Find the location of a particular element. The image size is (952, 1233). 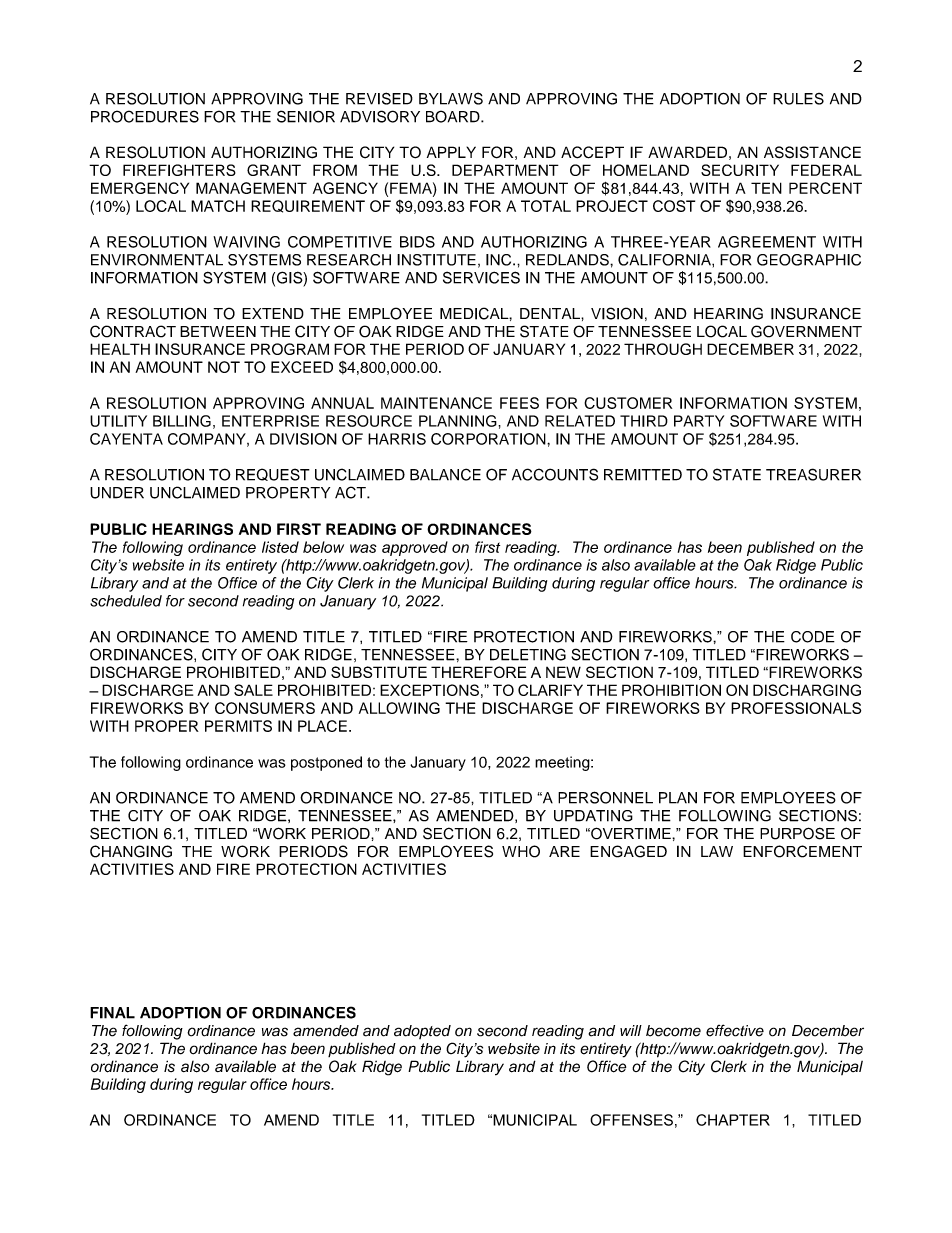

BOARD is located at coordinates (454, 116).
